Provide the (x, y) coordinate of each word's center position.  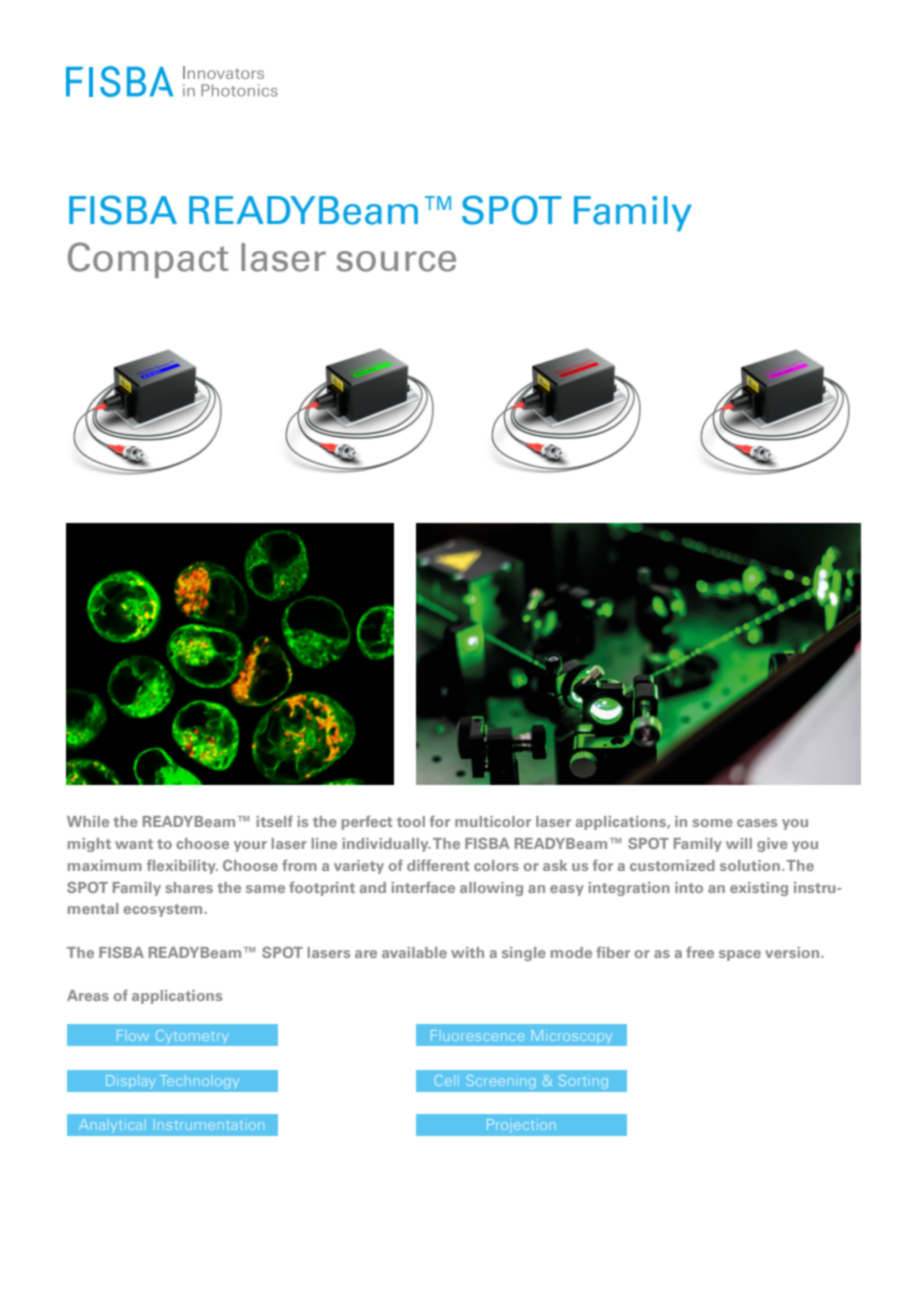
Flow (133, 1035)
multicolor (493, 821)
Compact (148, 260)
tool (411, 821)
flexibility (182, 866)
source (396, 261)
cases (757, 823)
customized (672, 865)
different (438, 865)
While (88, 821)
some (712, 823)
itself (274, 821)
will (739, 843)
